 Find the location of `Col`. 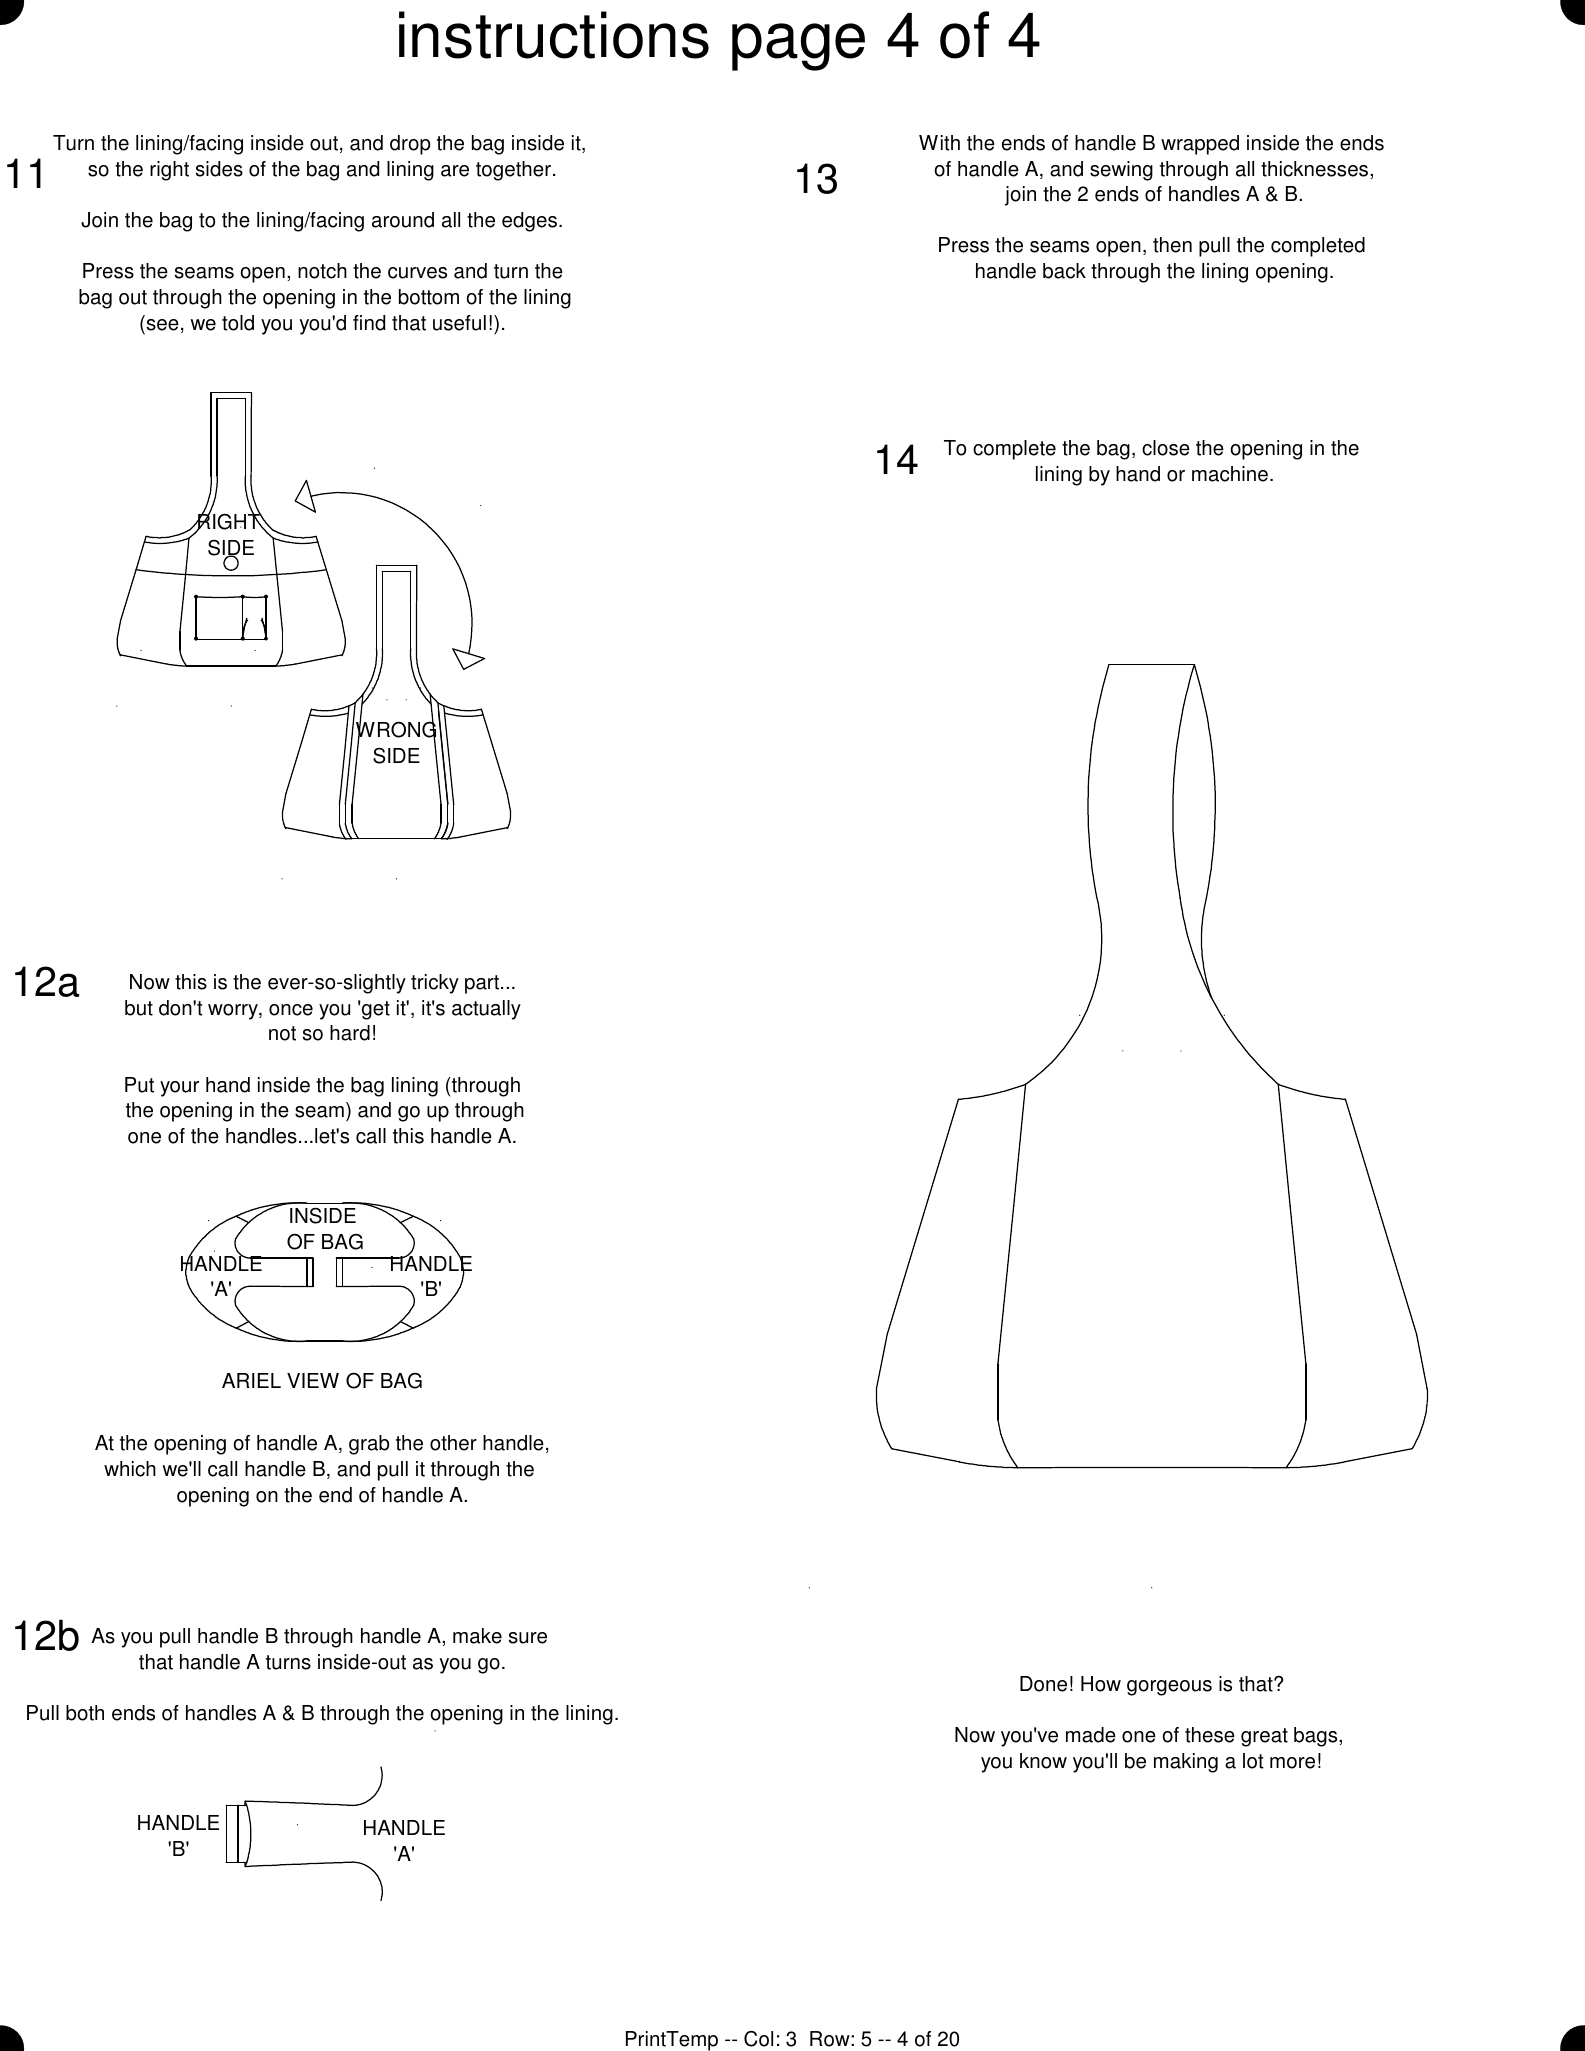

Col is located at coordinates (758, 2039).
